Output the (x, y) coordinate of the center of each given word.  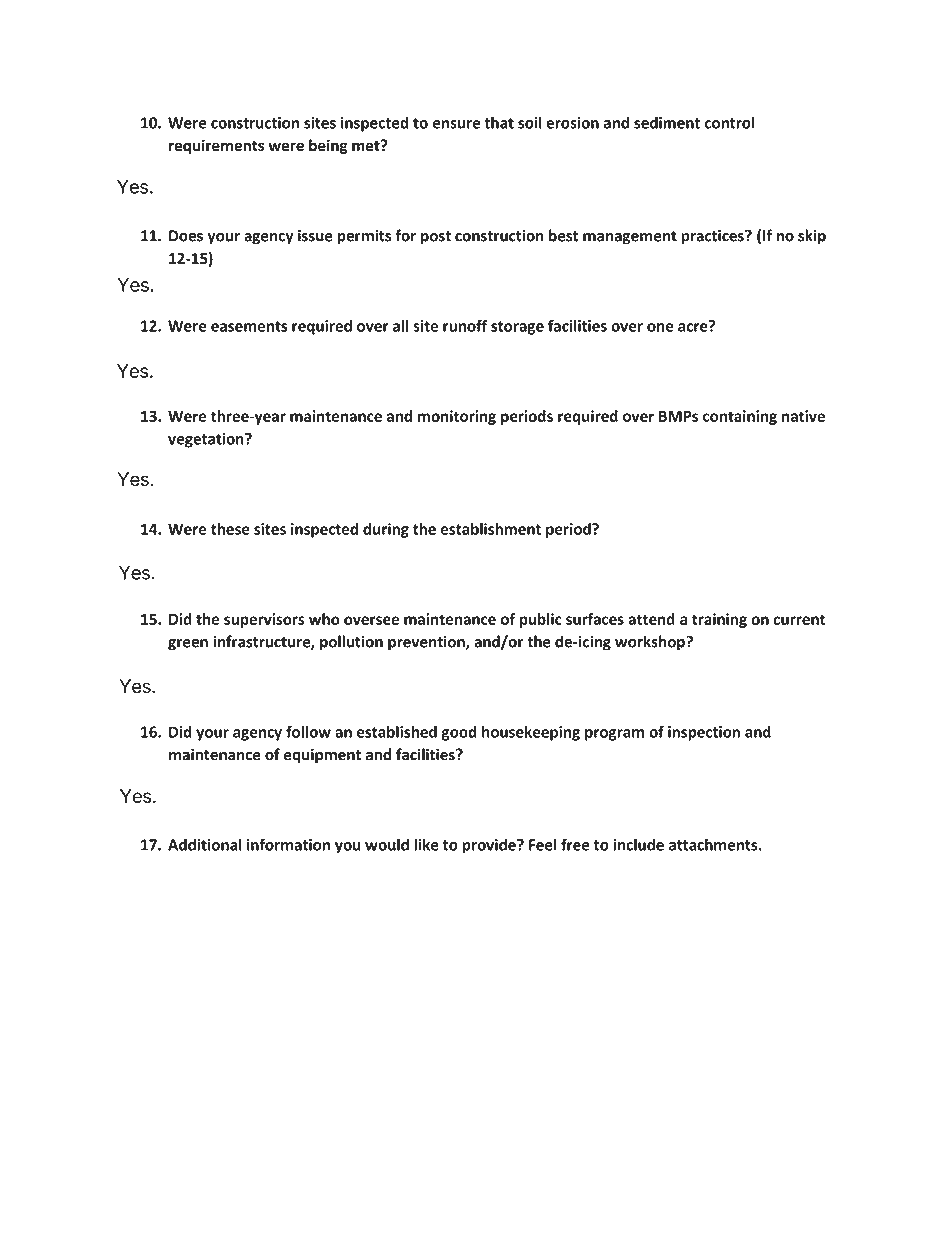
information (288, 844)
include (638, 844)
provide (490, 846)
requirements (216, 146)
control (729, 122)
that (499, 122)
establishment (491, 529)
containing (740, 417)
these (230, 529)
